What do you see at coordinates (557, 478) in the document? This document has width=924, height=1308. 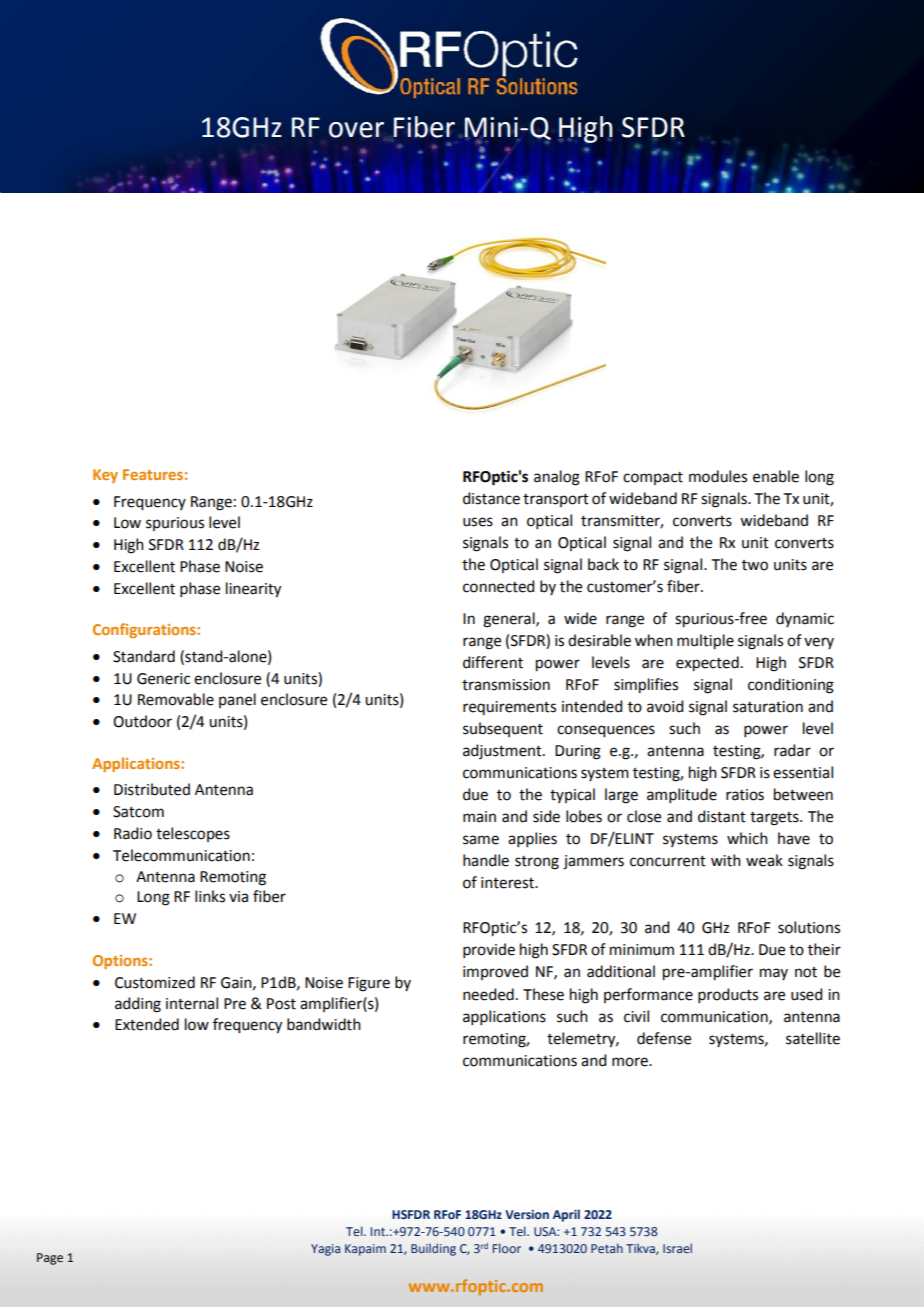 I see `analog` at bounding box center [557, 478].
